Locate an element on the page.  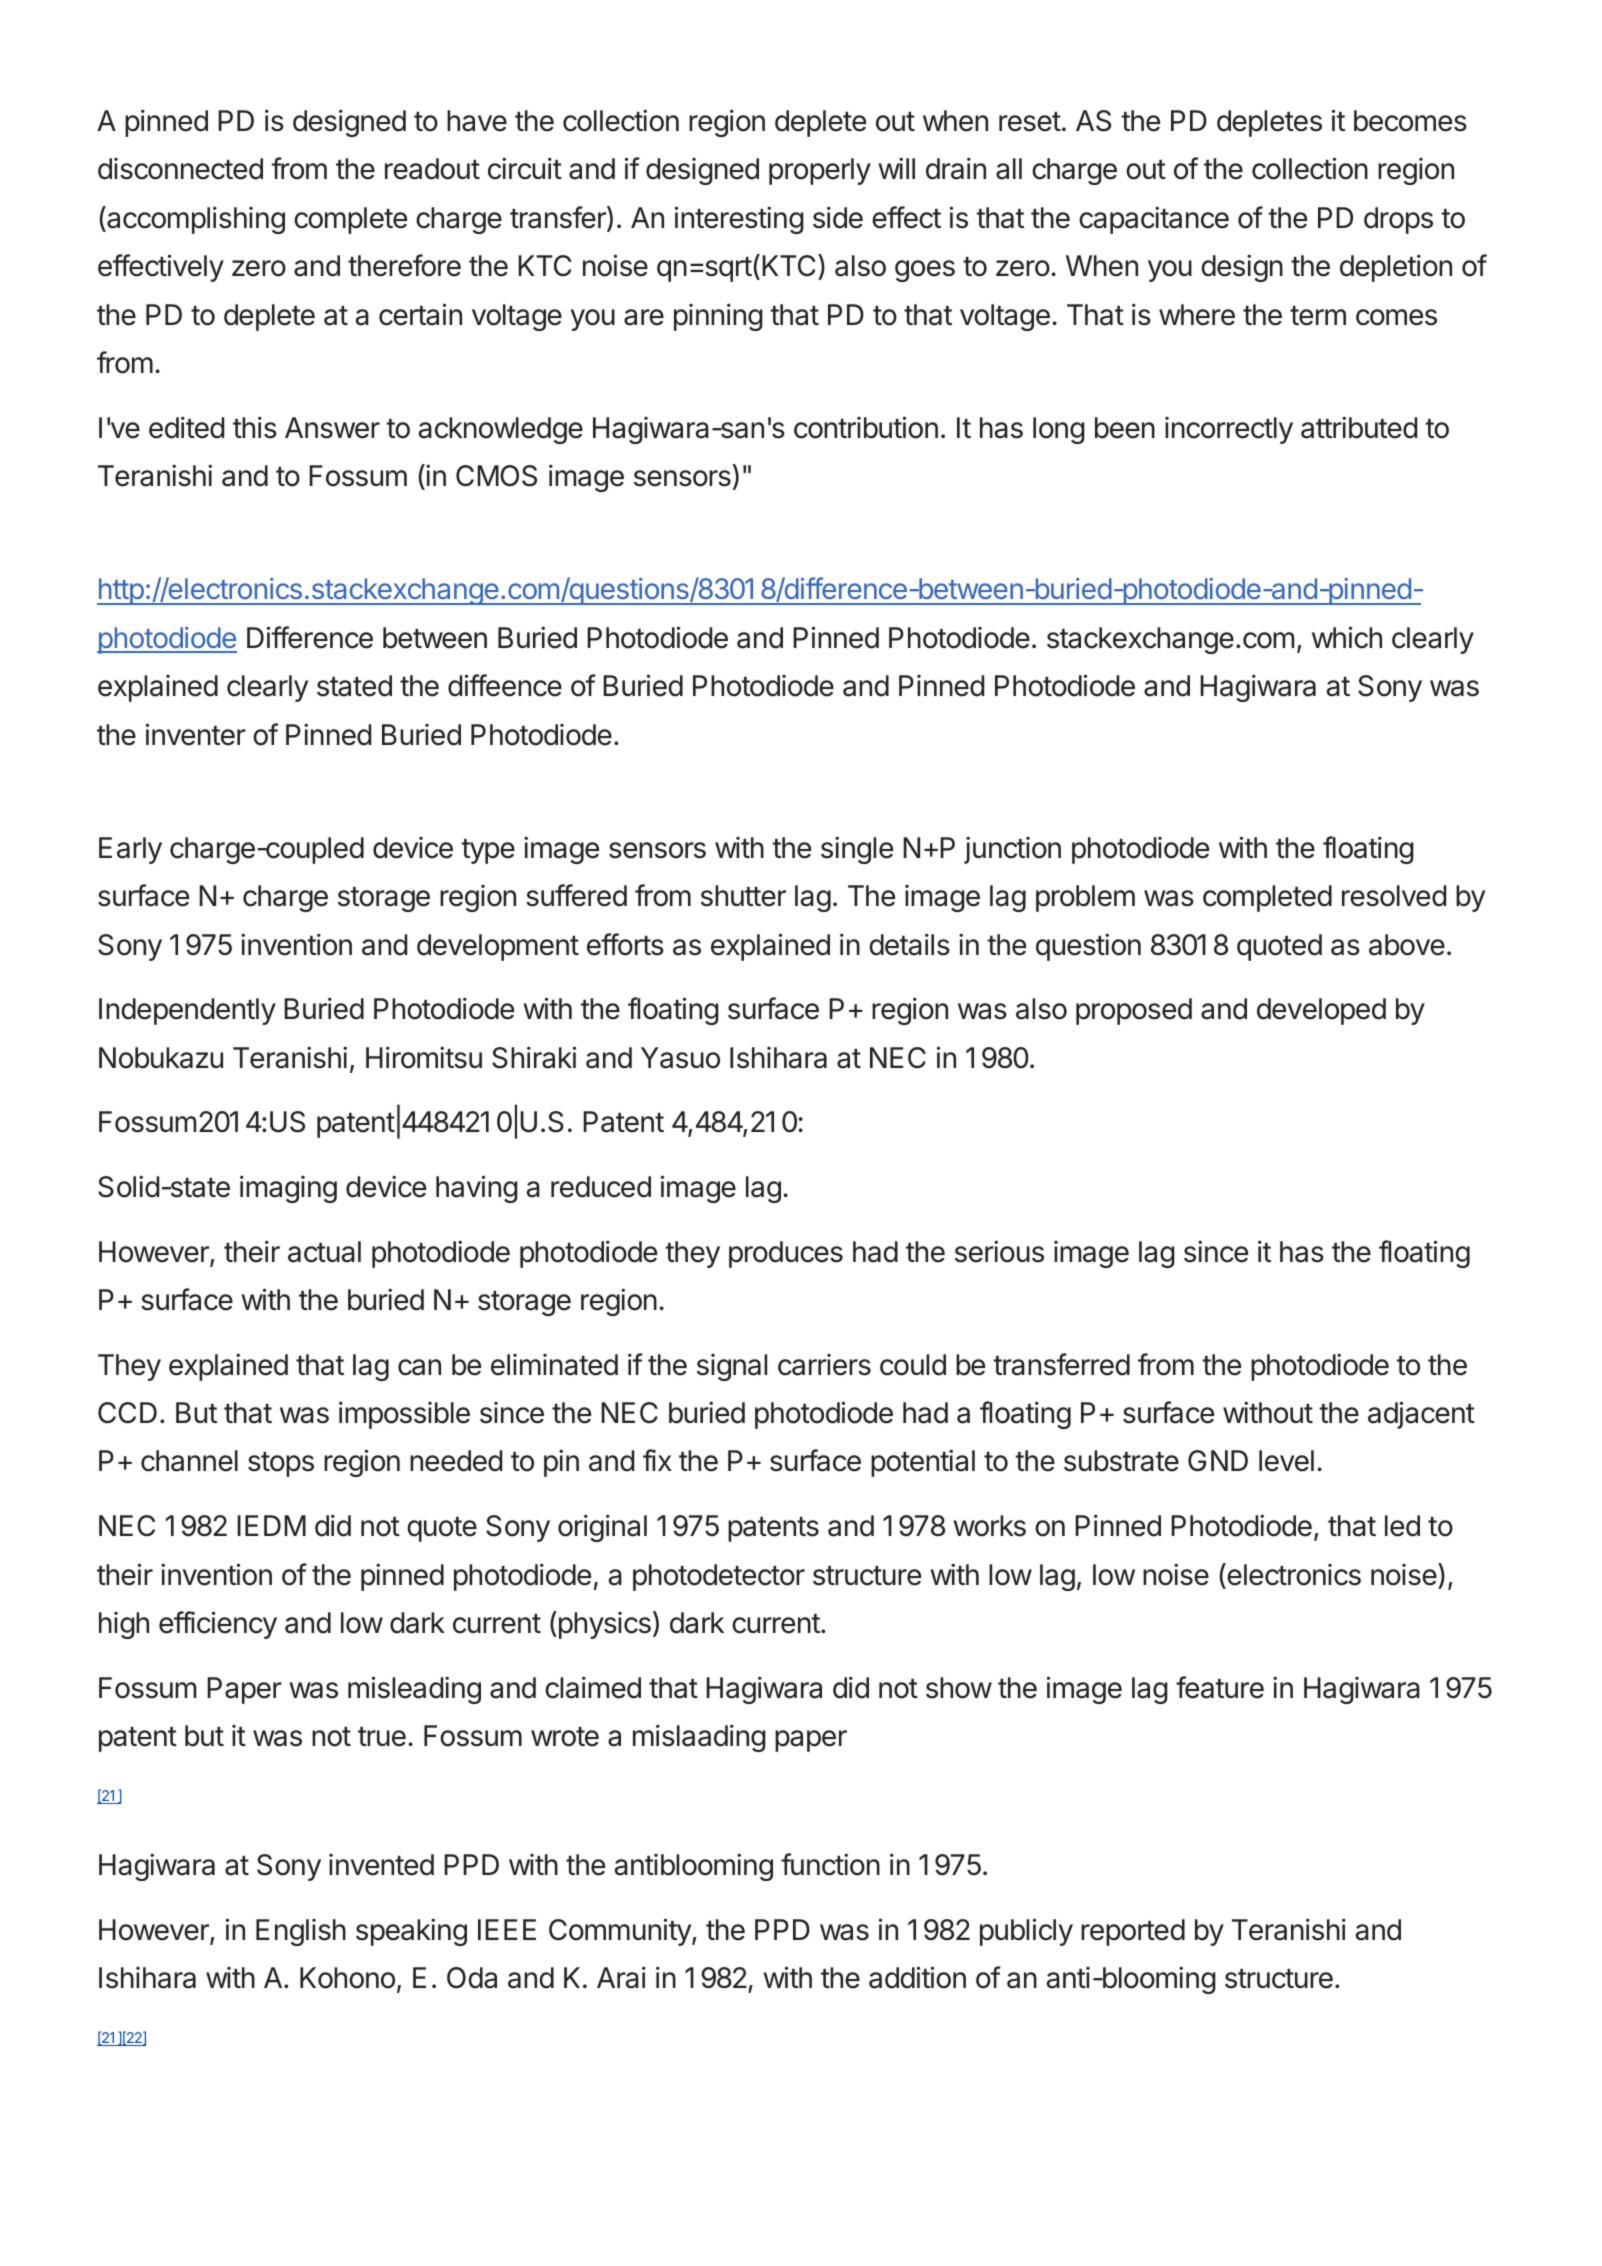
function is located at coordinates (830, 1864).
